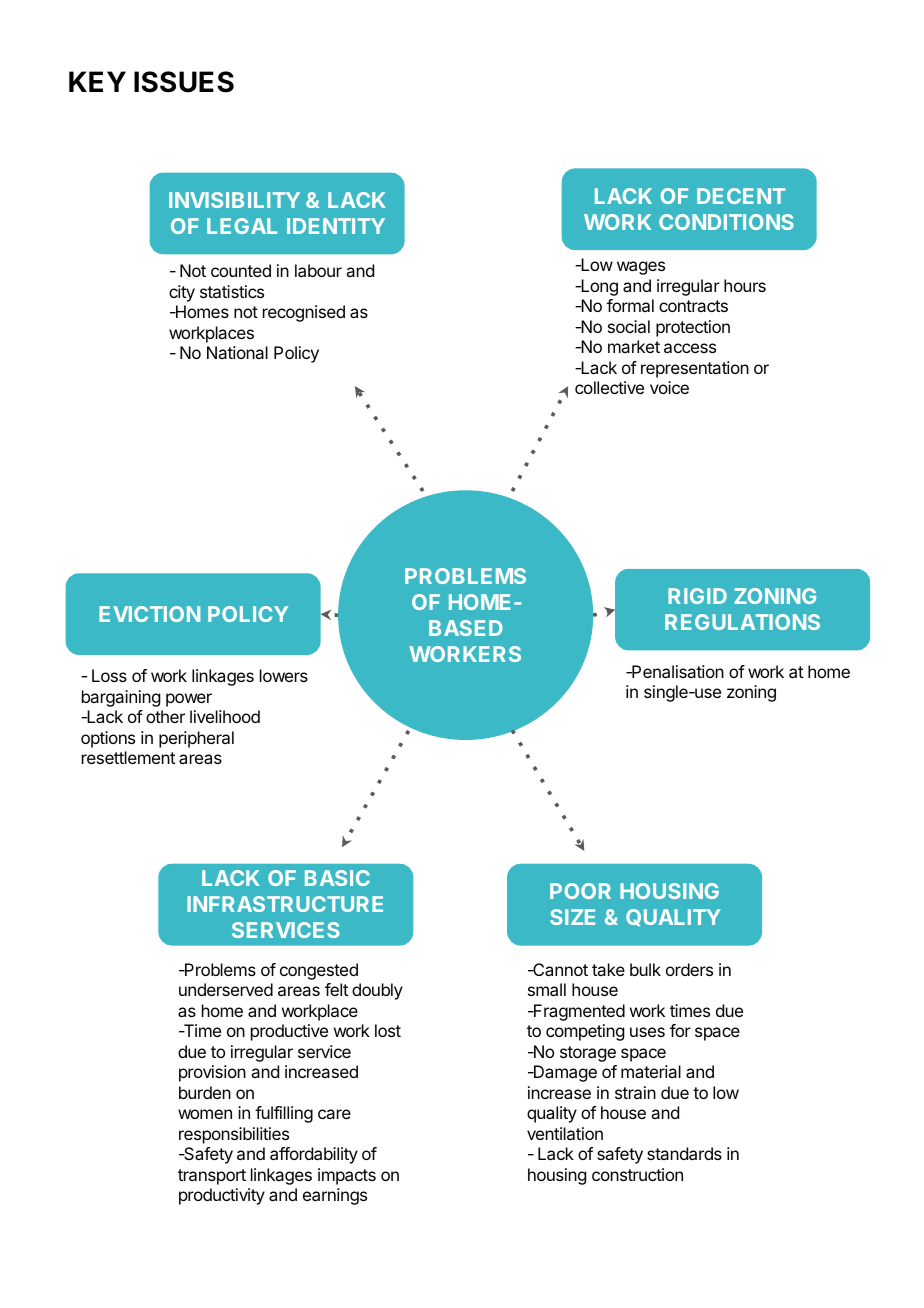 The width and height of the image is (924, 1308). I want to click on voice, so click(669, 387).
